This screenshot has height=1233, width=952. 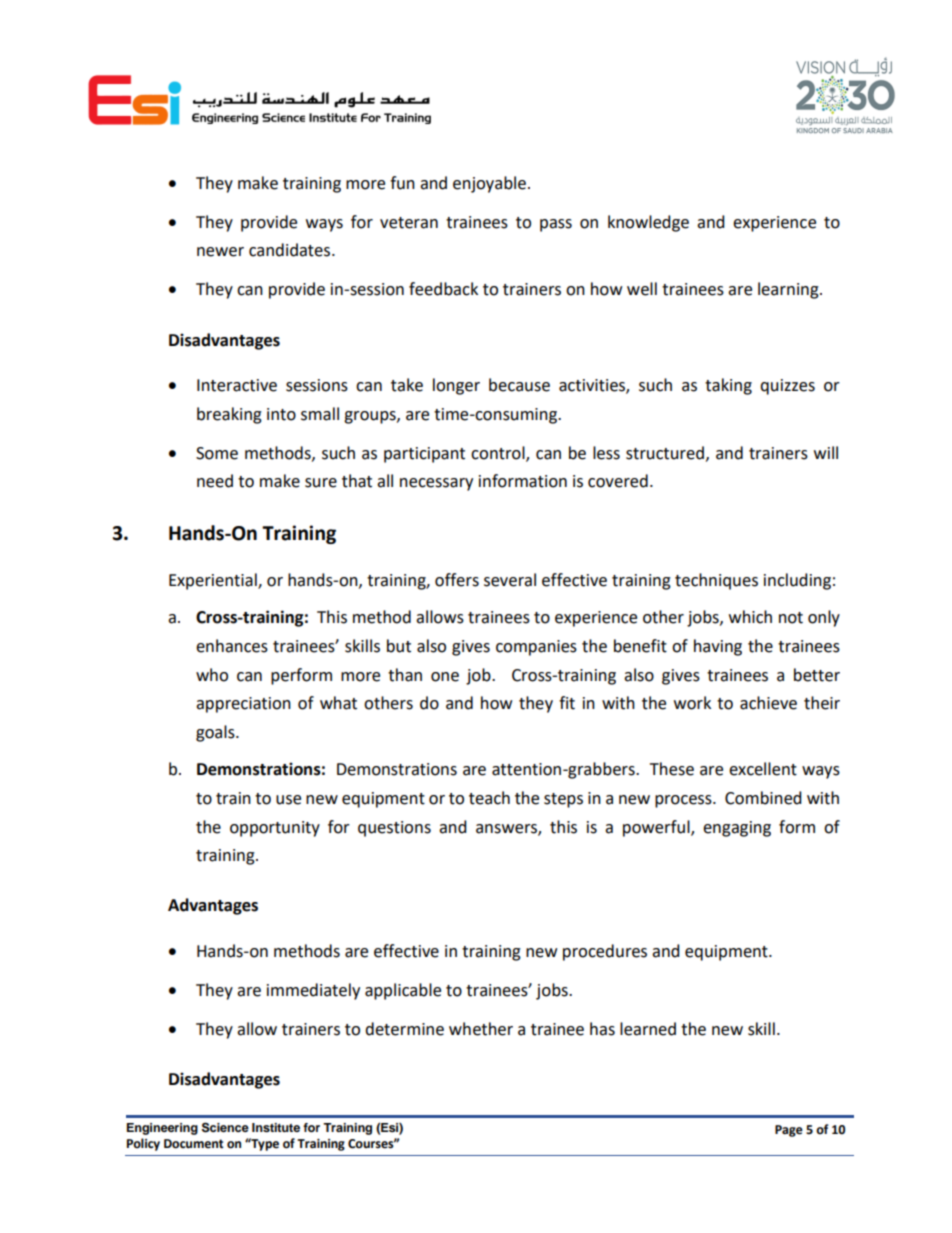 I want to click on Science, so click(x=225, y=1127).
